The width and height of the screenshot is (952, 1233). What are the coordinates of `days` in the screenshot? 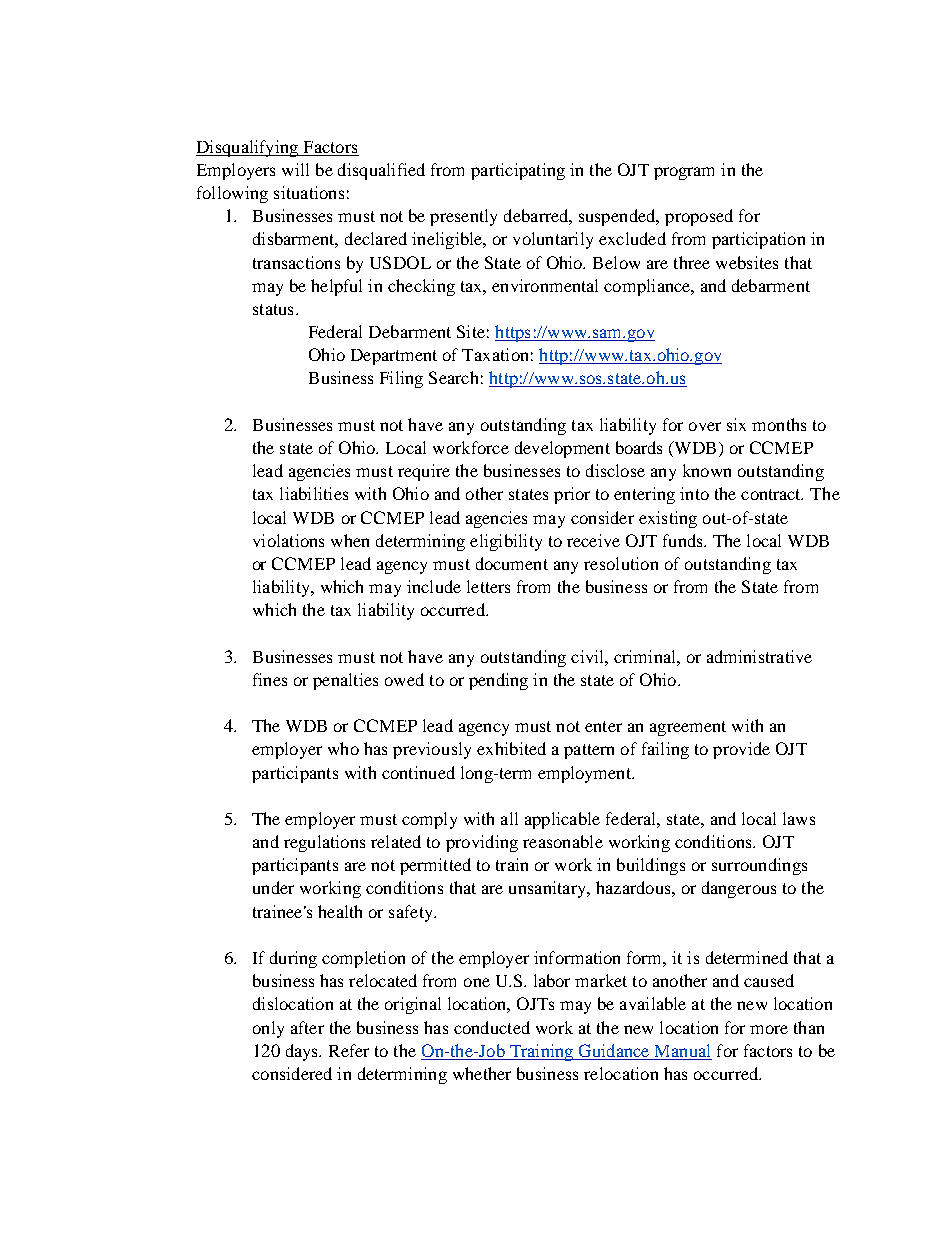 It's located at (303, 1052).
